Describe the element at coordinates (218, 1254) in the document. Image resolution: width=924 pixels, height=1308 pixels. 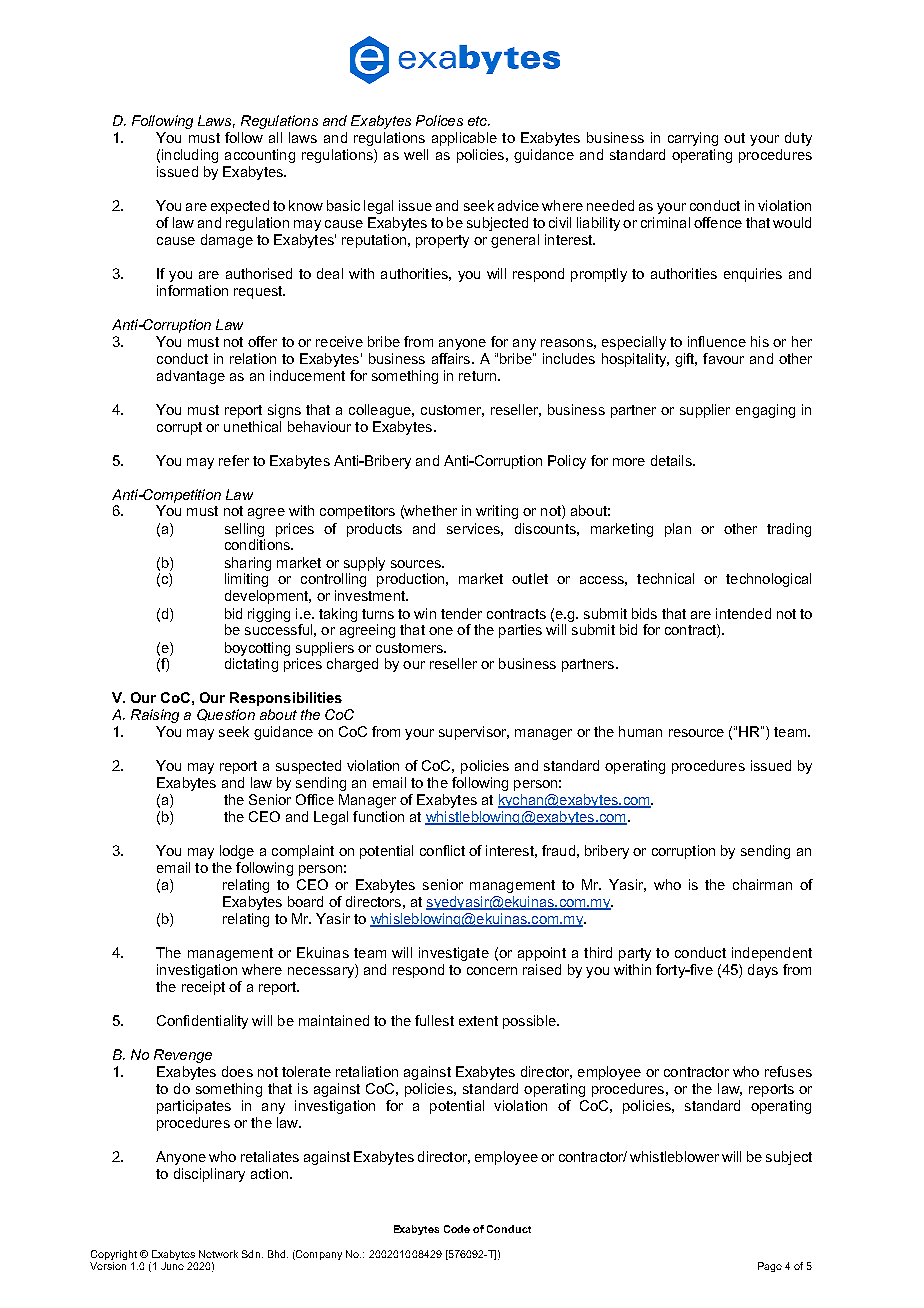
I see `Network` at that location.
